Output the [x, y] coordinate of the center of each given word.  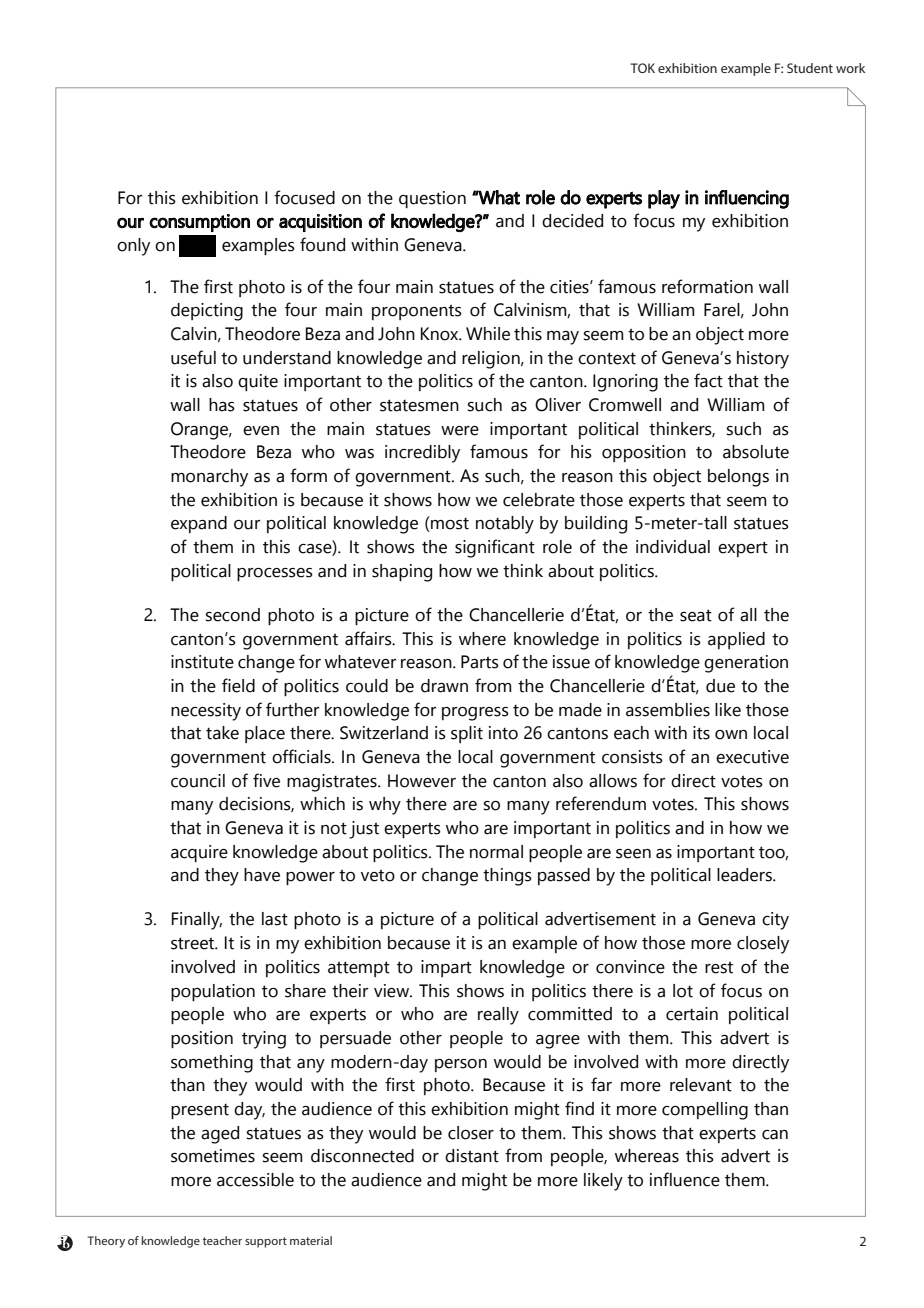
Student [810, 68]
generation [746, 664]
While [488, 334]
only [133, 247]
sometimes [213, 1156]
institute [202, 662]
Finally [197, 921]
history [763, 360]
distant [472, 1156]
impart [446, 968]
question [432, 199]
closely [763, 945]
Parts [480, 662]
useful [193, 357]
